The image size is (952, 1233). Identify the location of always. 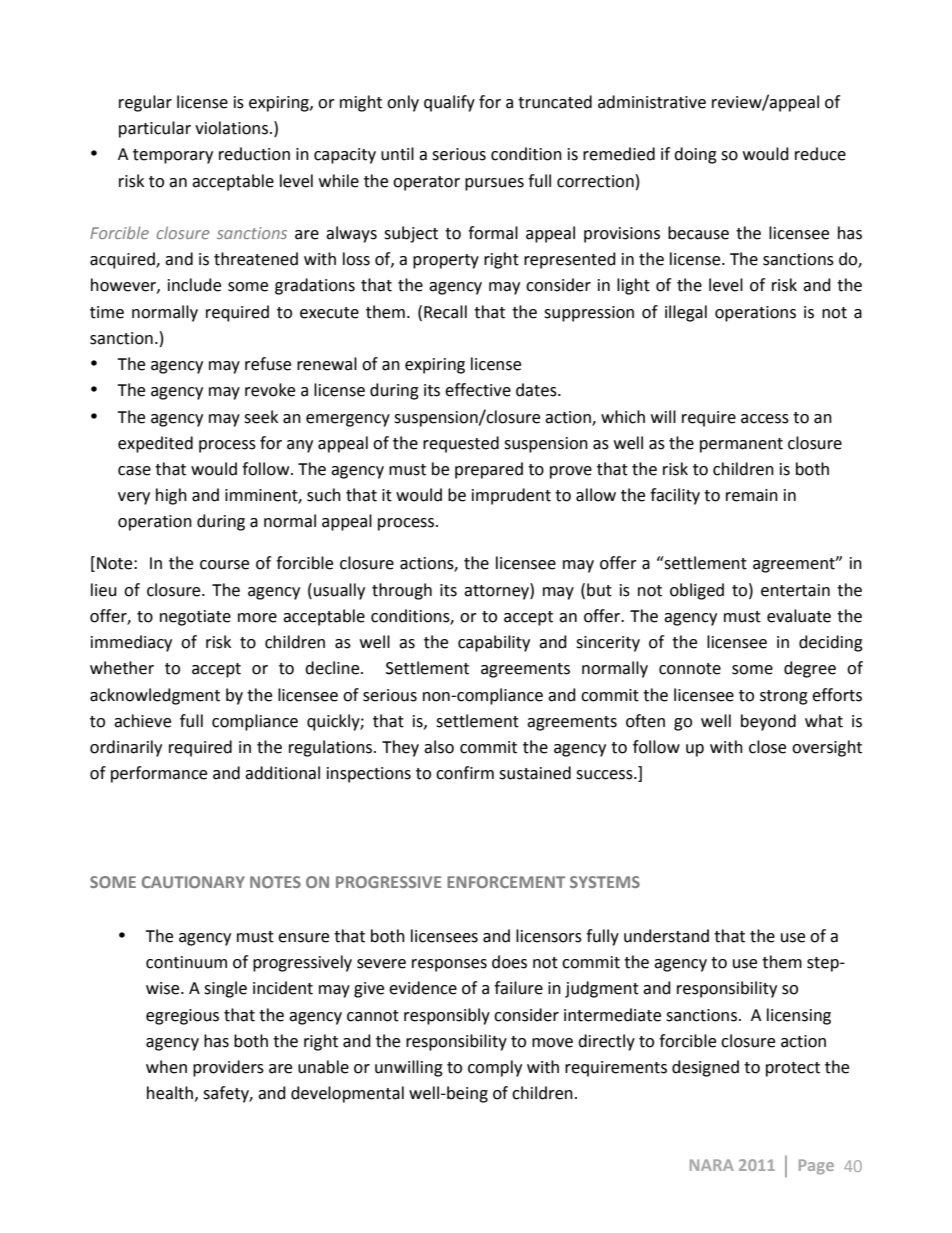
(351, 234).
